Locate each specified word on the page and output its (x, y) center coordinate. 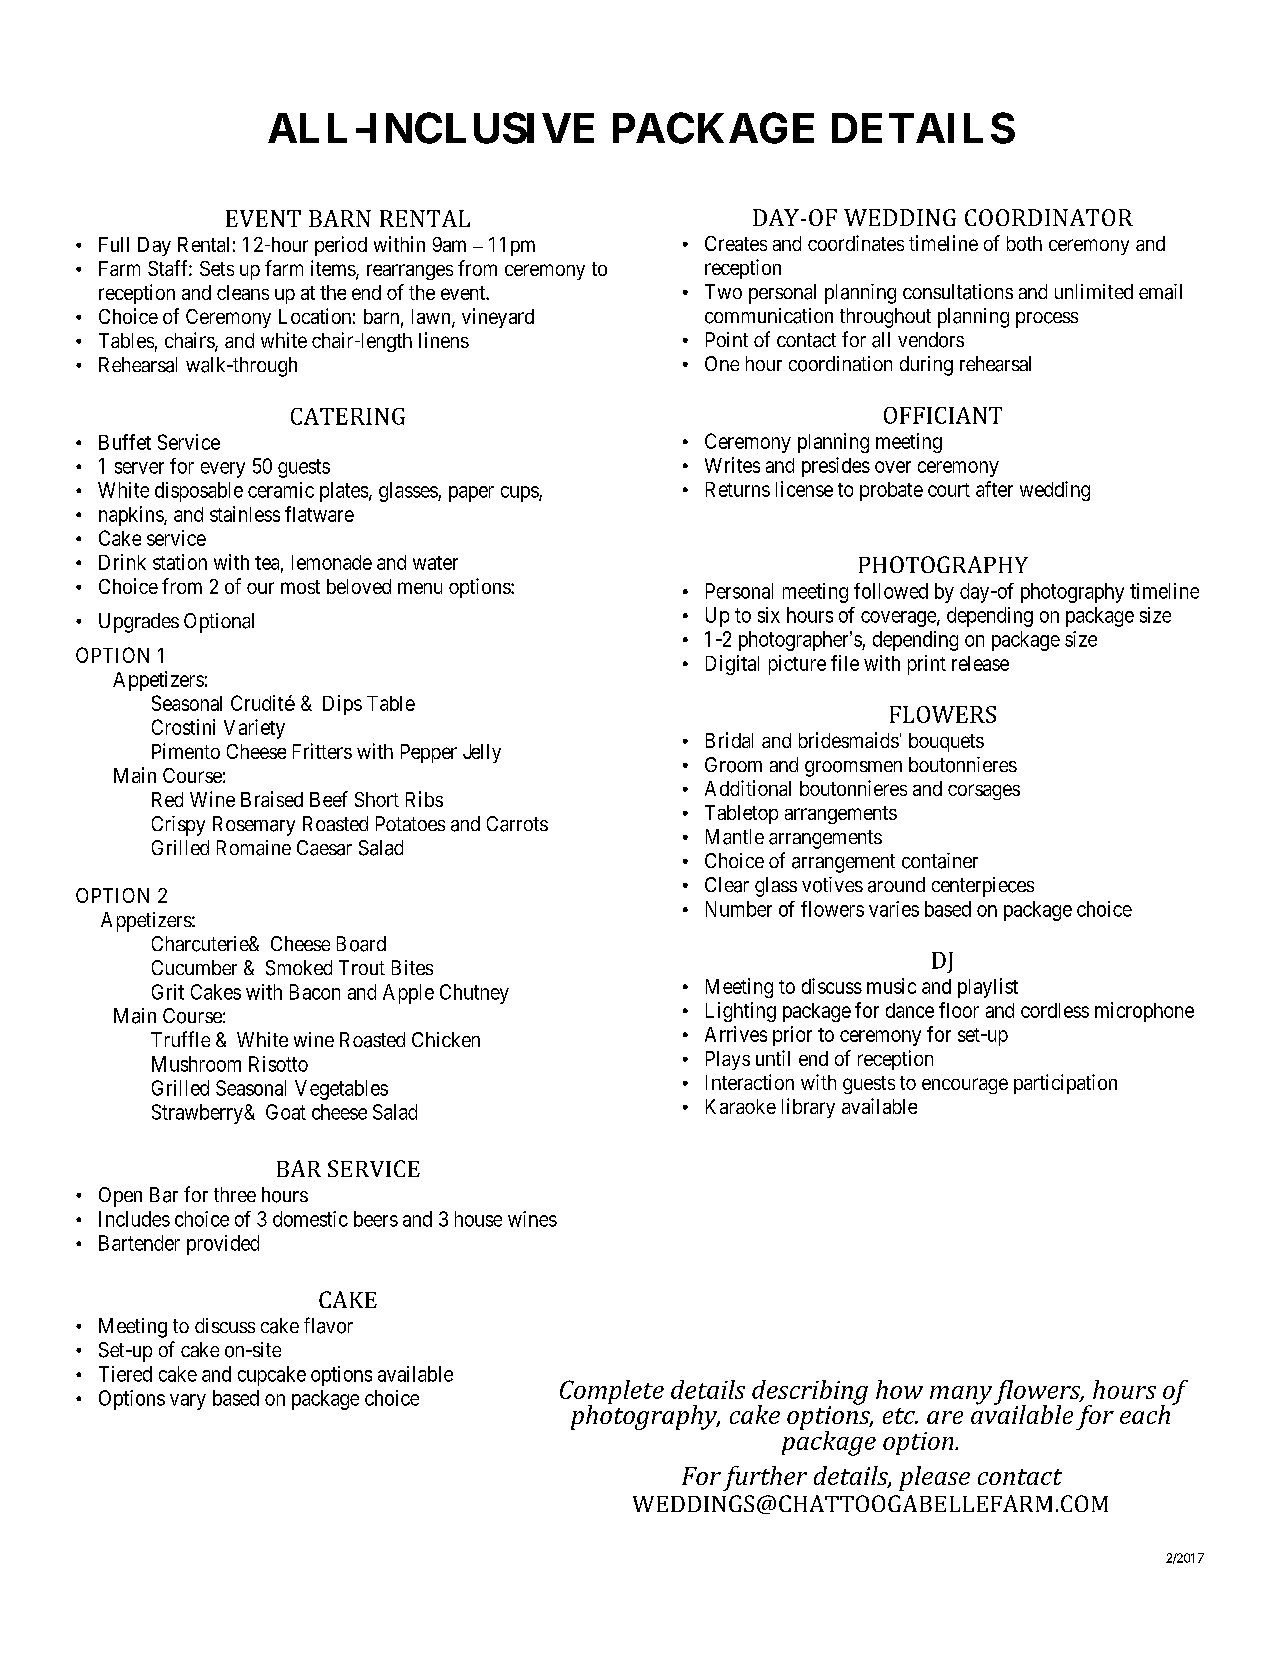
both (1024, 243)
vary (188, 1402)
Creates (736, 243)
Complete (612, 1393)
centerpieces (983, 887)
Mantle (735, 837)
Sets (217, 268)
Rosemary (254, 826)
